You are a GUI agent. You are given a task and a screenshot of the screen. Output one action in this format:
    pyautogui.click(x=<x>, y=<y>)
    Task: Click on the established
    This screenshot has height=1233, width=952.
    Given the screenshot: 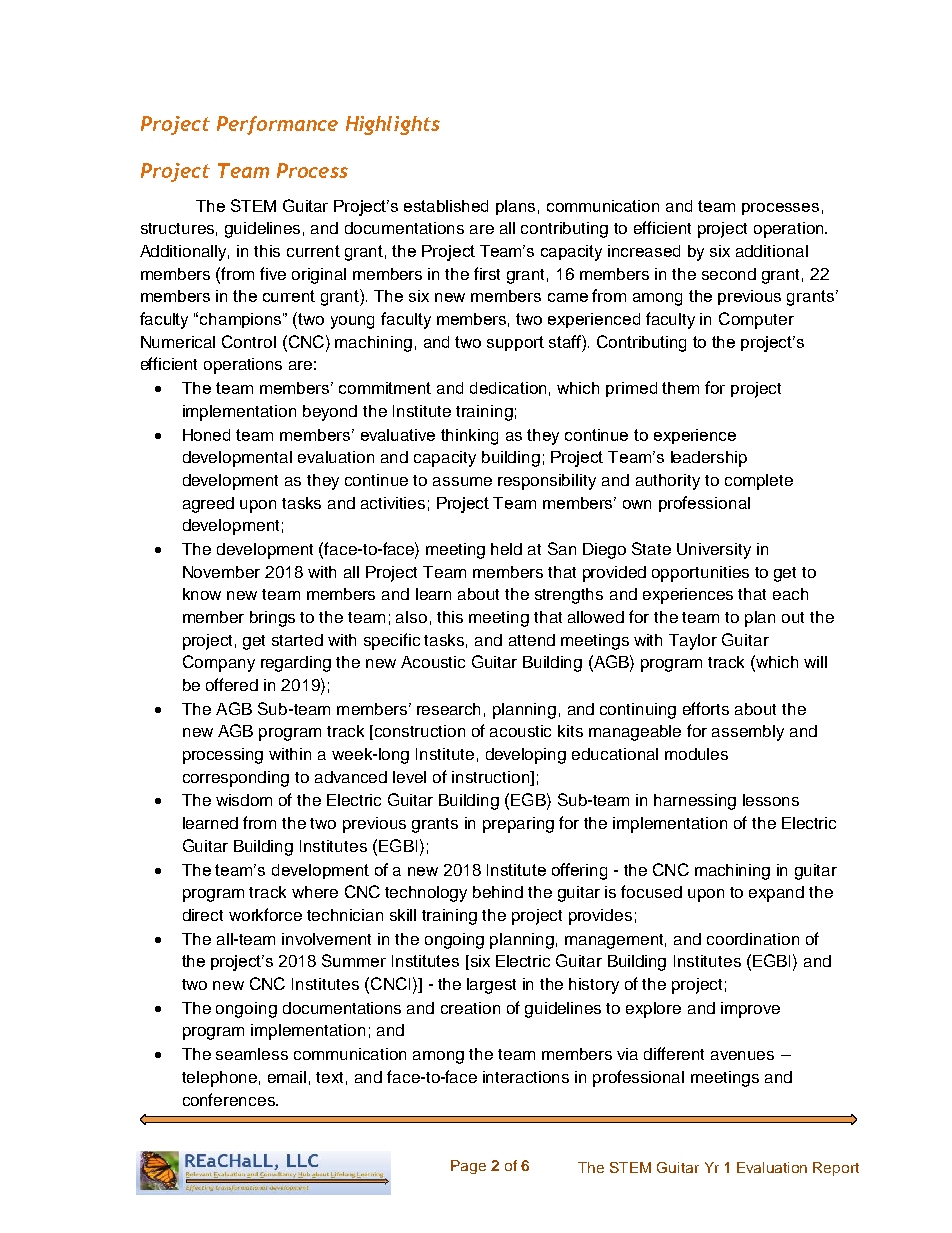 What is the action you would take?
    pyautogui.click(x=446, y=206)
